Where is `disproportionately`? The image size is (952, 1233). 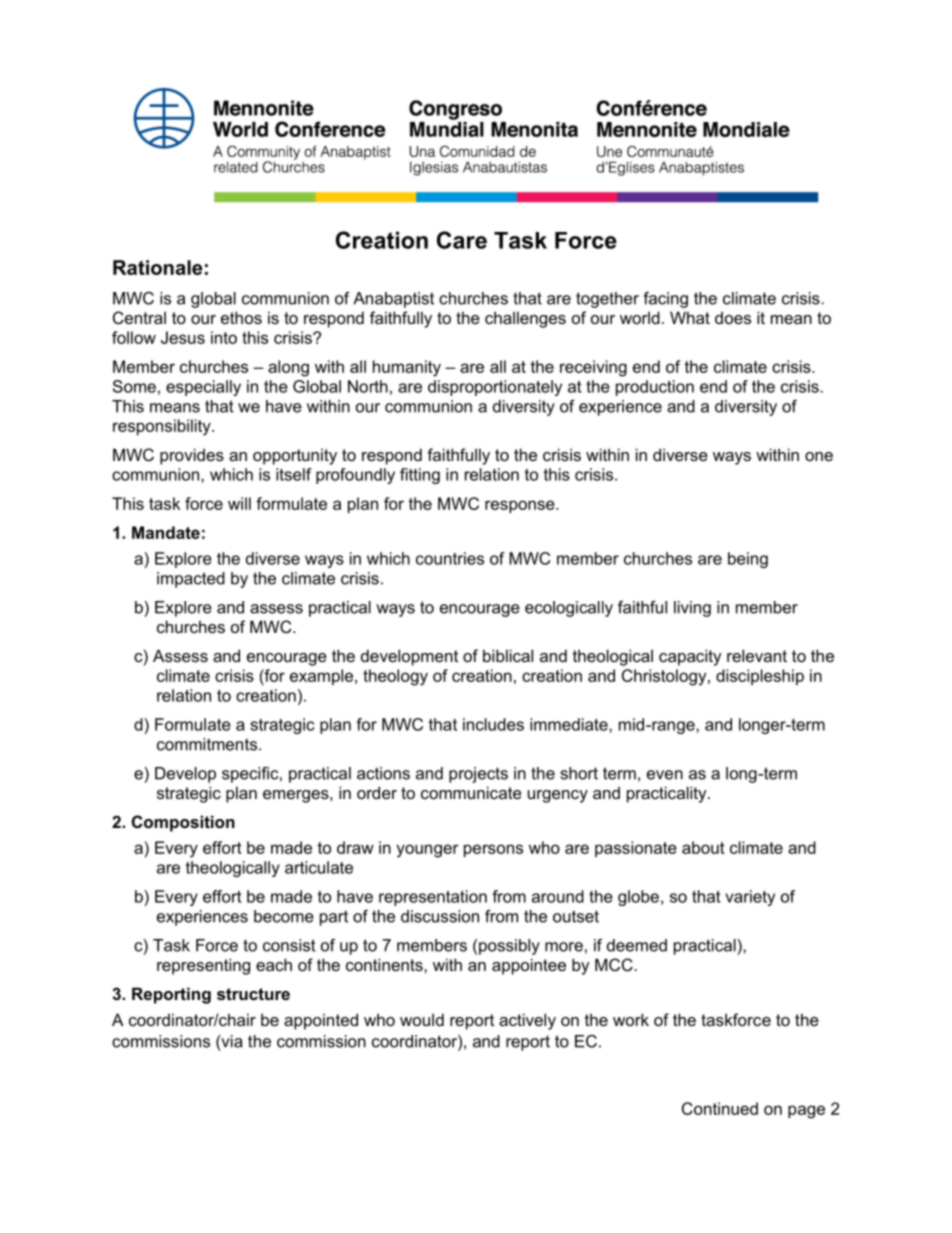 disproportionately is located at coordinates (495, 388).
